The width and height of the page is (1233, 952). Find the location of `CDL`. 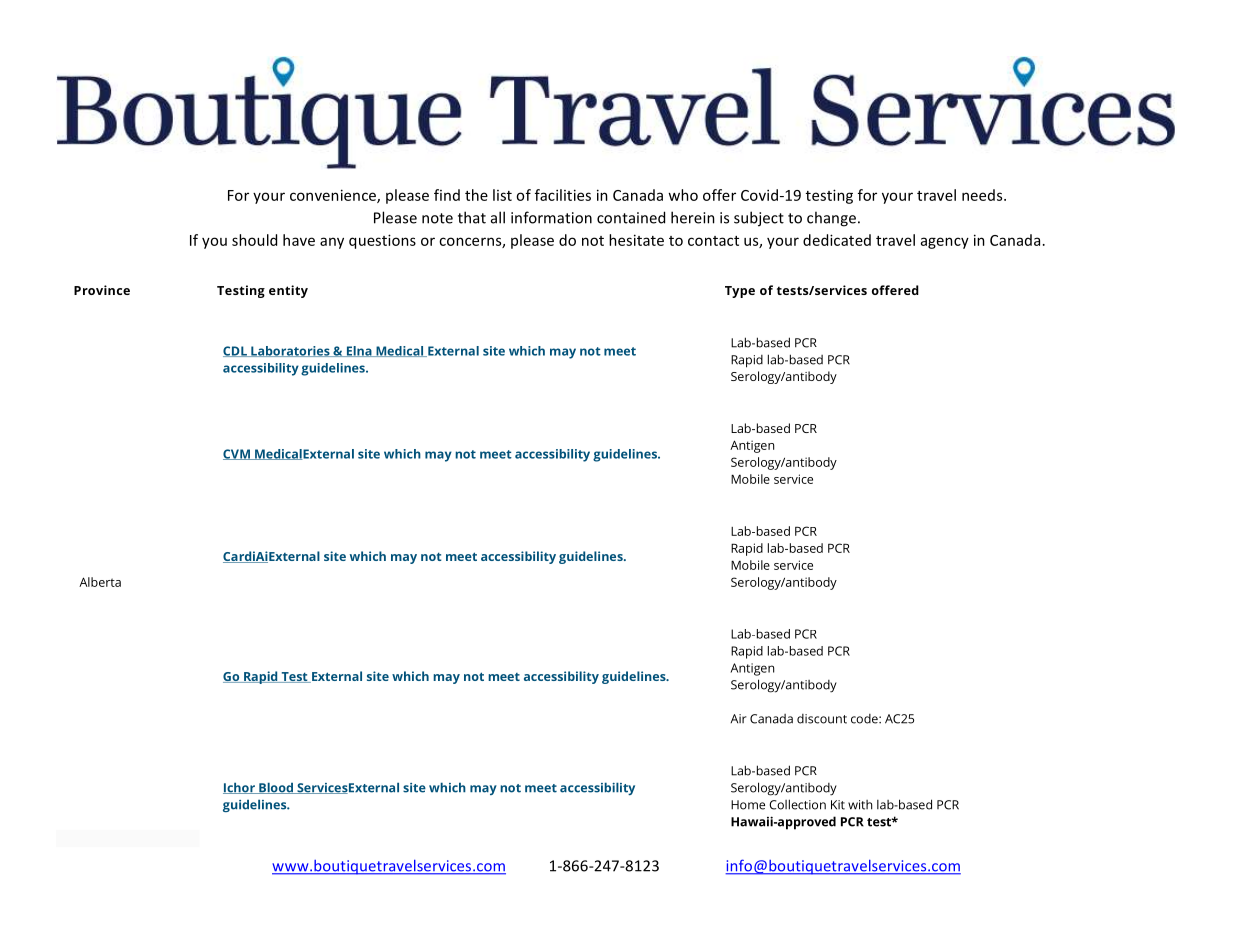

CDL is located at coordinates (236, 351).
